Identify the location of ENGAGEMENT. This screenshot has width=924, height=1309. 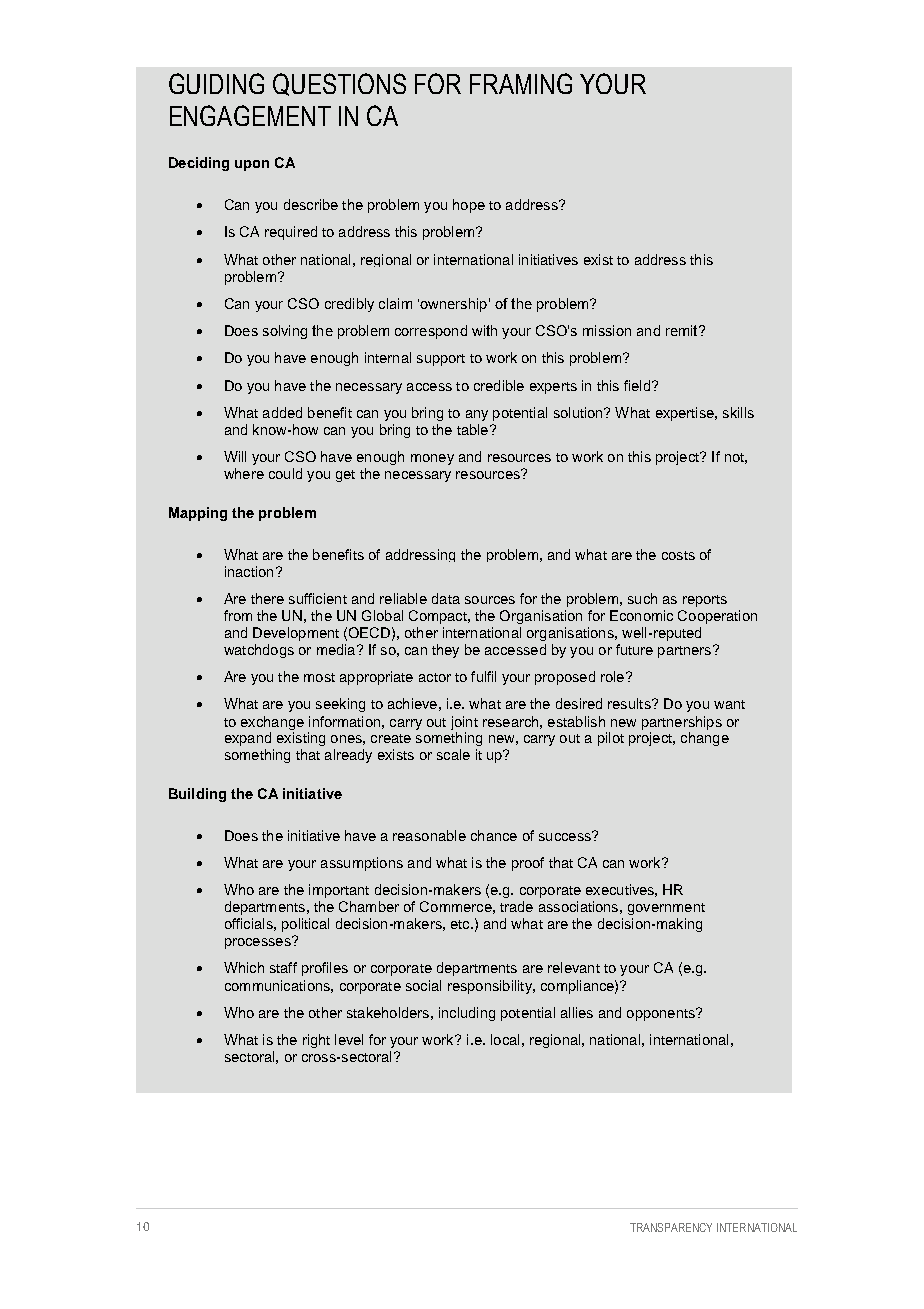
(250, 115).
